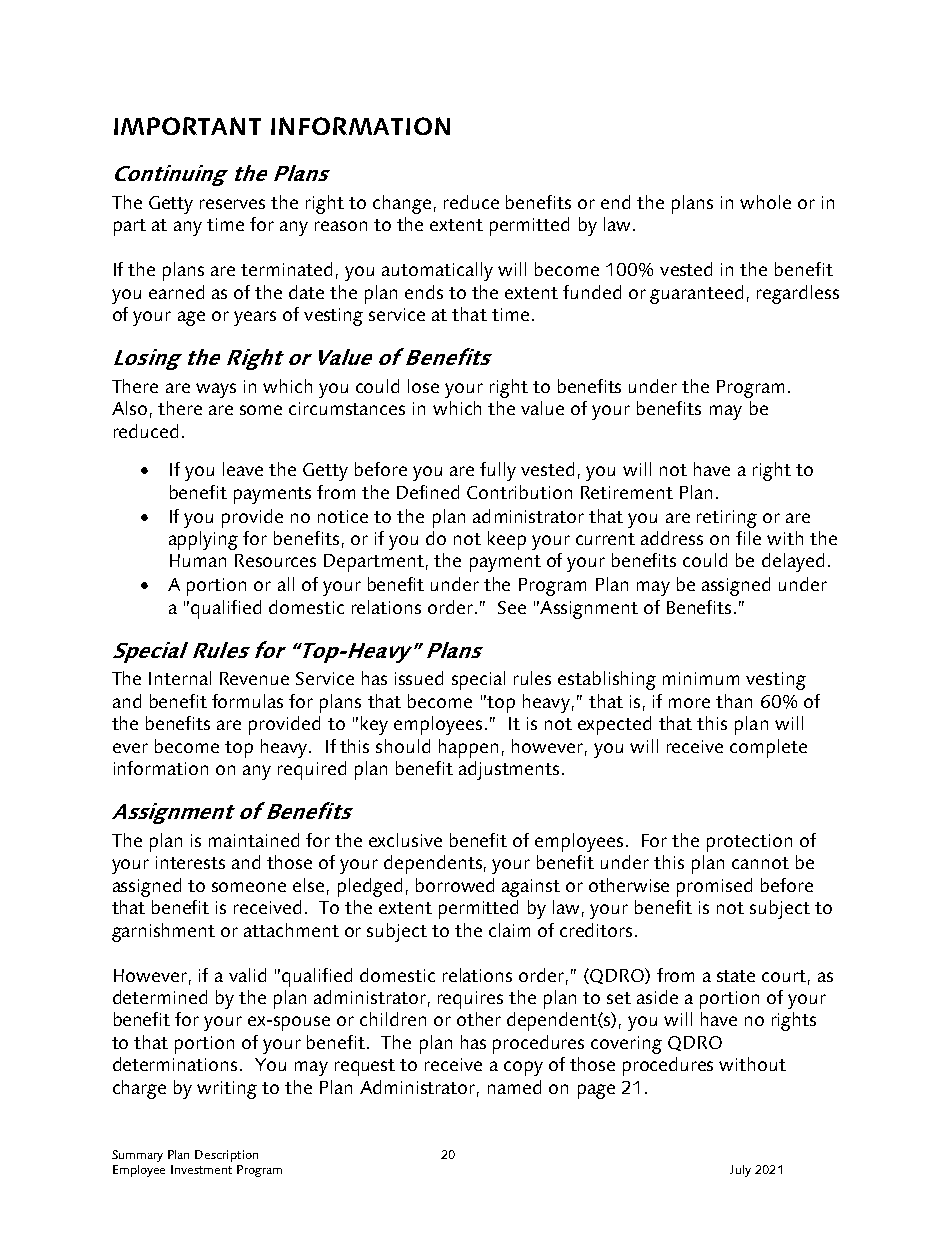 The height and width of the page is (1233, 952). I want to click on issued, so click(419, 678).
